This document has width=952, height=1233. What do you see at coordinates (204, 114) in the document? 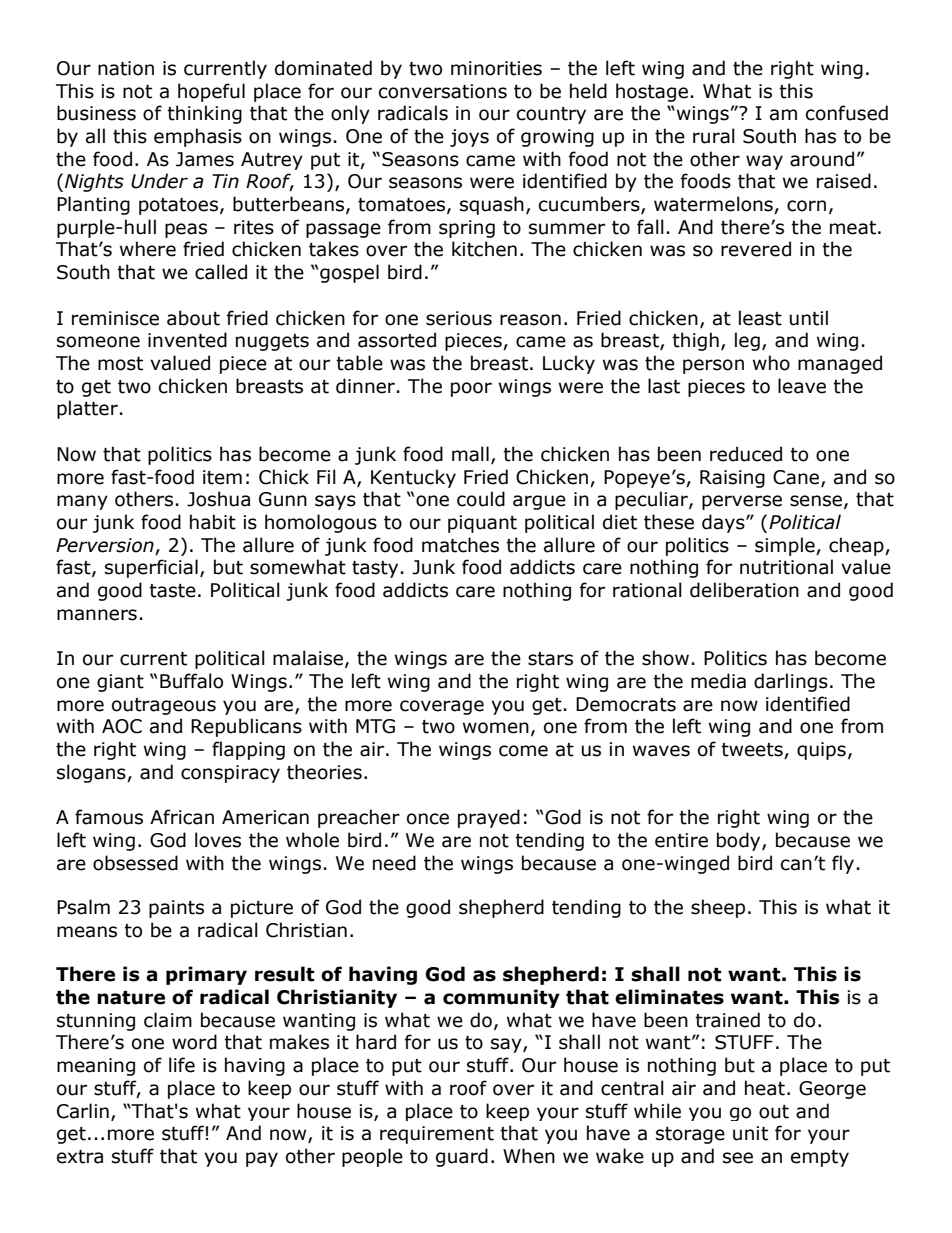
I see `thinking` at bounding box center [204, 114].
